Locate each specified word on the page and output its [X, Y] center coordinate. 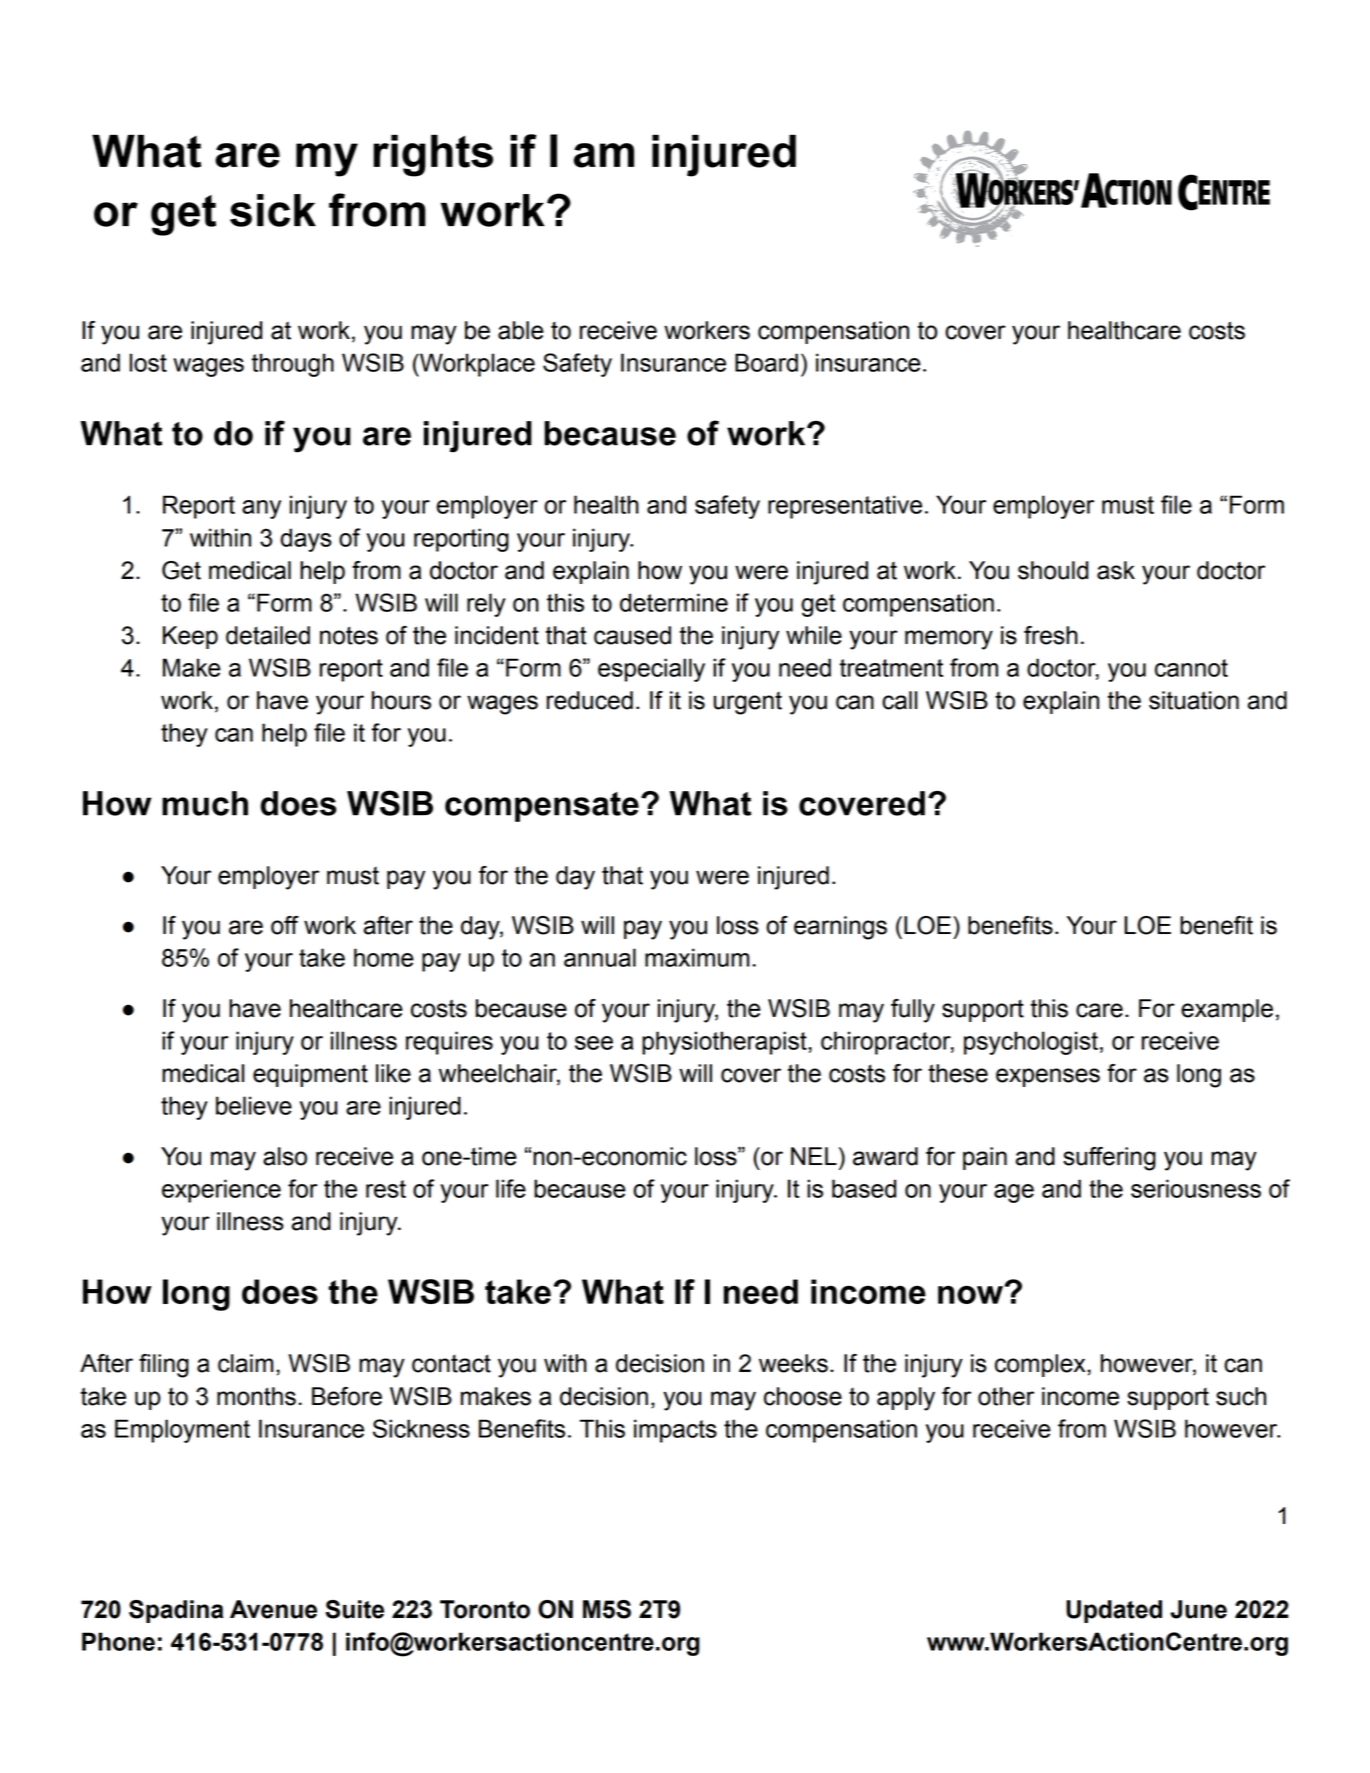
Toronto [485, 1609]
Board [766, 362]
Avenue [273, 1609]
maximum [697, 957]
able [521, 330]
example [1227, 1010]
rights [433, 155]
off [285, 925]
